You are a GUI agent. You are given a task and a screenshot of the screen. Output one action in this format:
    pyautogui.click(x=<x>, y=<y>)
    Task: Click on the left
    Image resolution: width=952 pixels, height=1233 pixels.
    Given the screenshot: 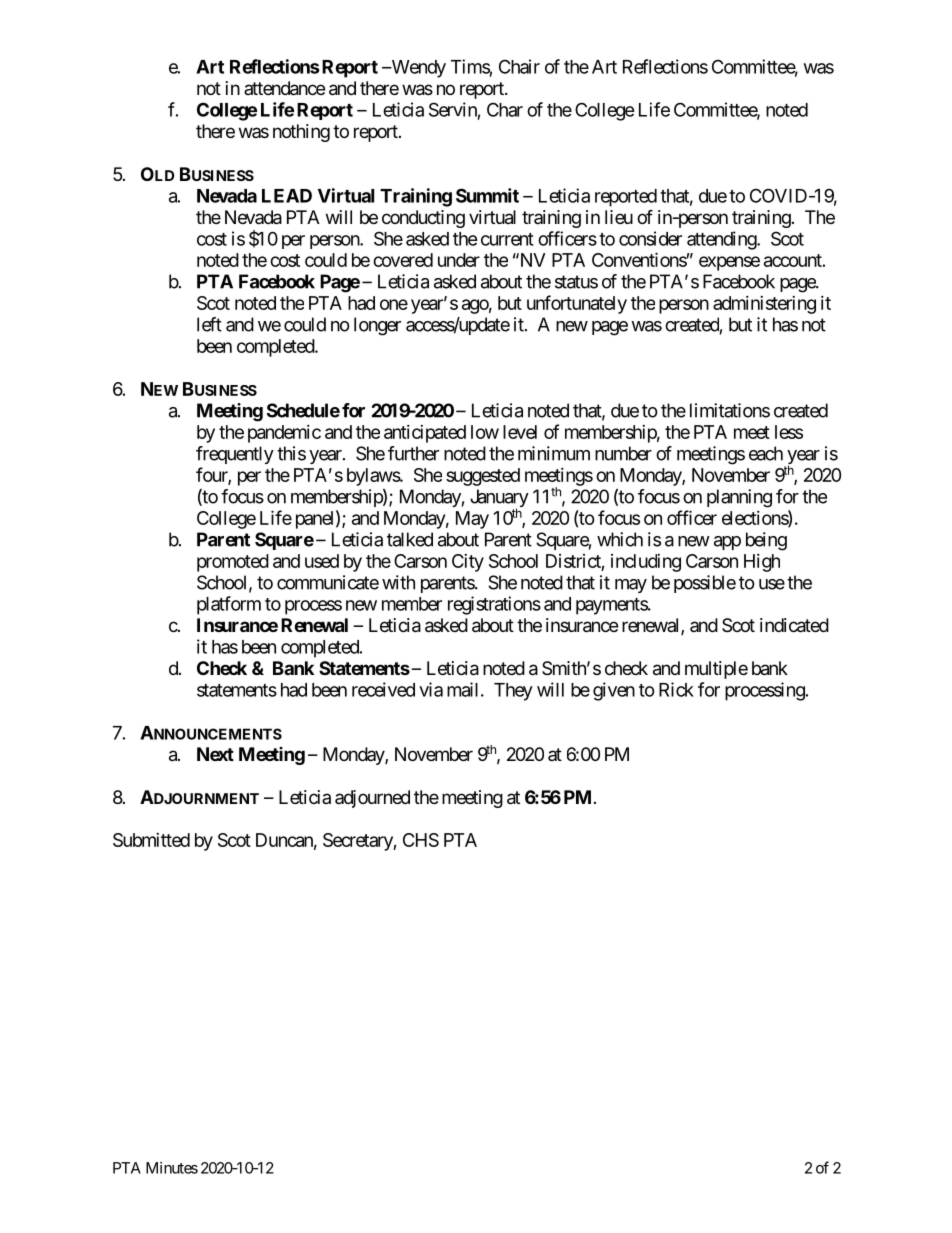 What is the action you would take?
    pyautogui.click(x=209, y=324)
